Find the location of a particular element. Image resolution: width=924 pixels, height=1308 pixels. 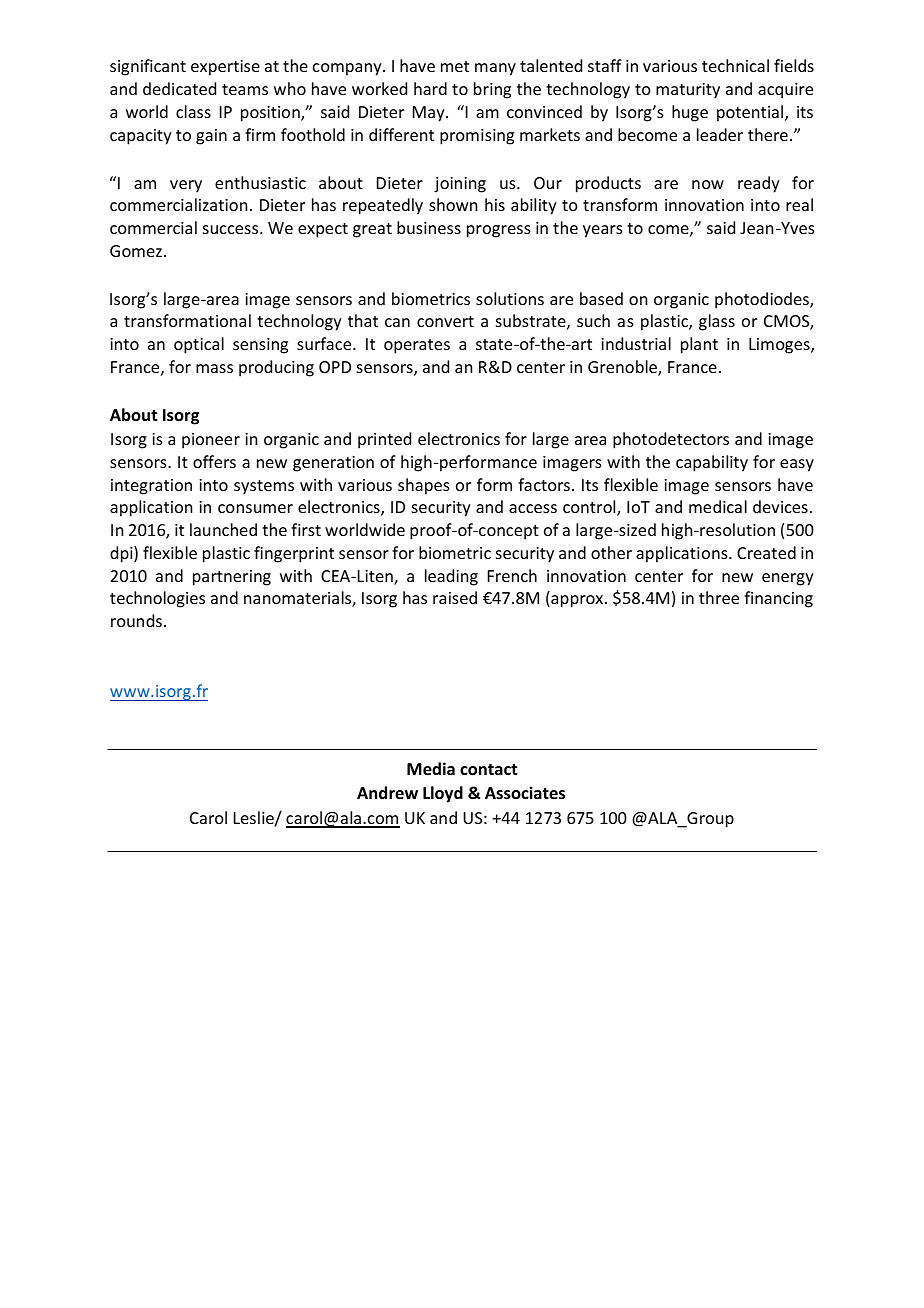

launched is located at coordinates (223, 529).
